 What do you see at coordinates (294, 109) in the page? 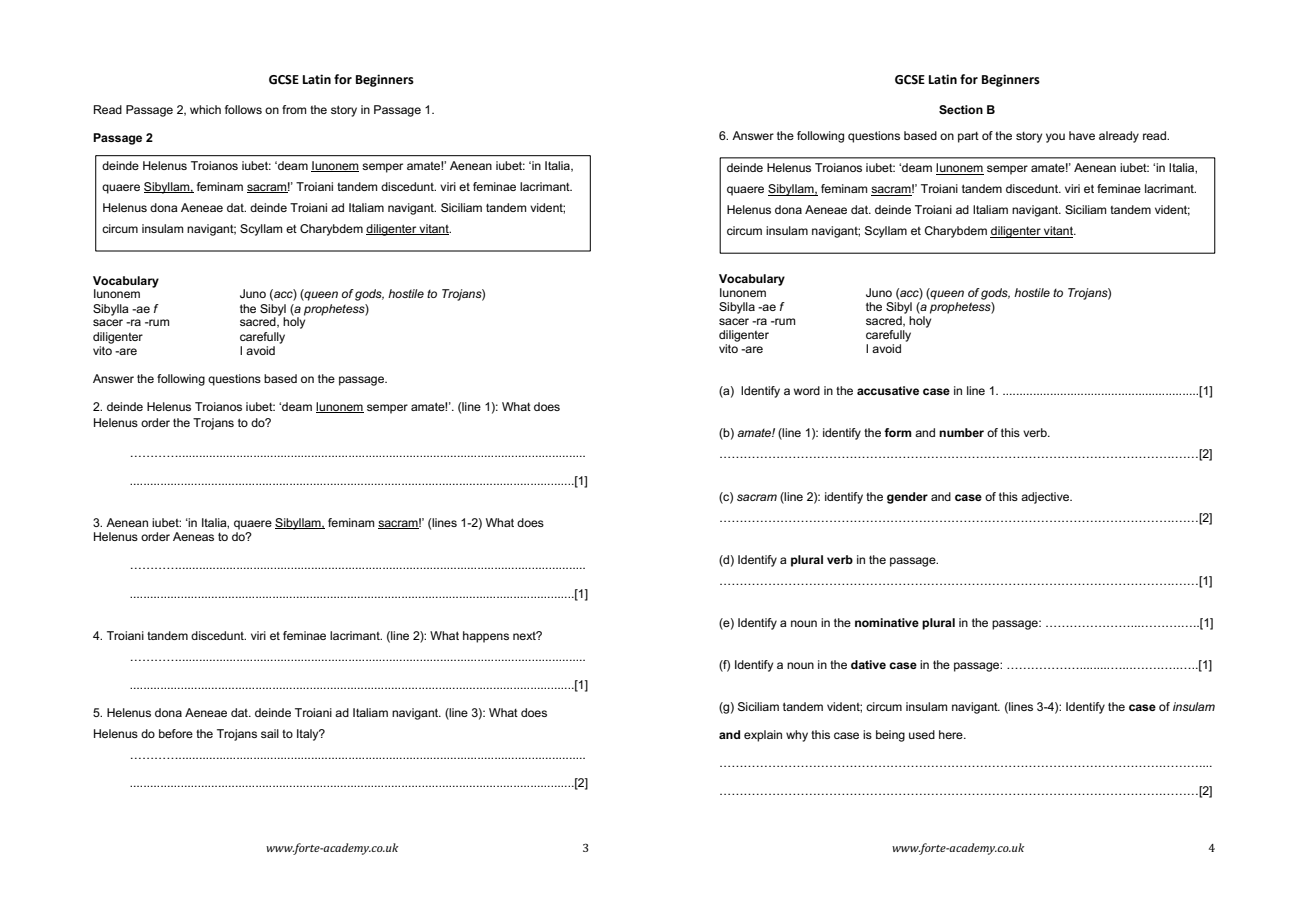
I see `from` at bounding box center [294, 109].
